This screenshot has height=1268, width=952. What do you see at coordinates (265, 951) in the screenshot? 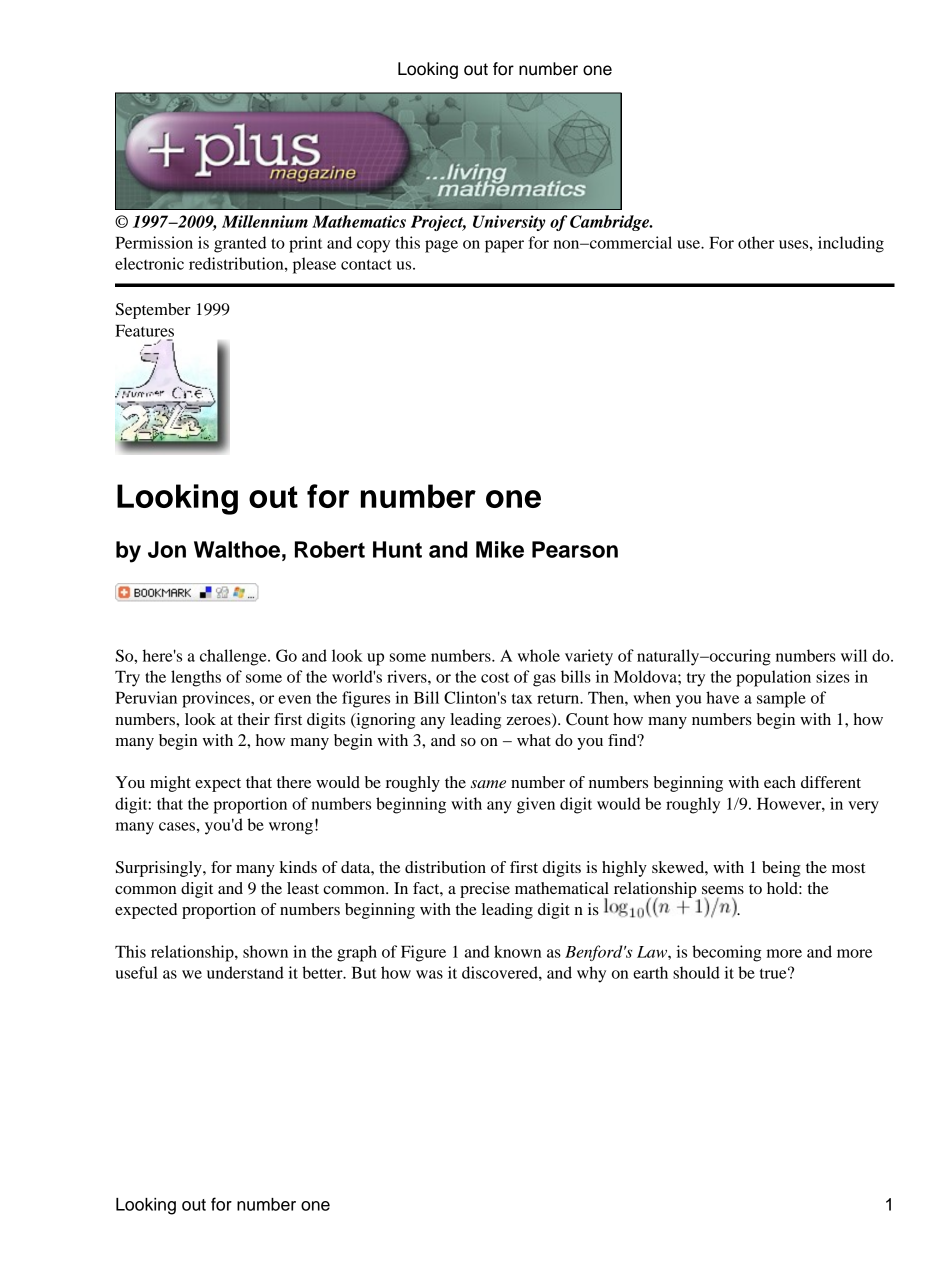
I see `shown` at bounding box center [265, 951].
